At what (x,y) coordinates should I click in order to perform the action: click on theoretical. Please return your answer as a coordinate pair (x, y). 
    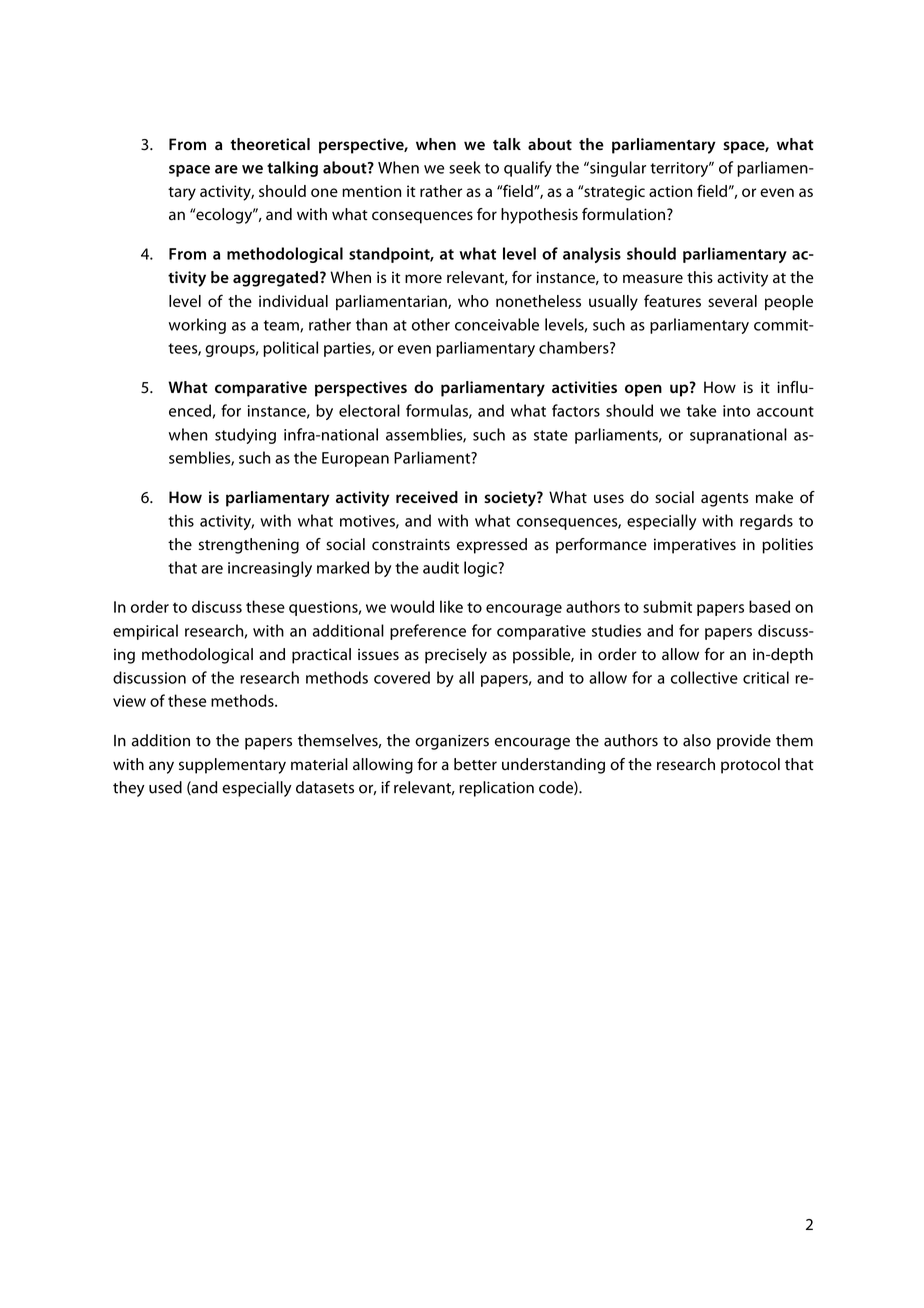
    Looking at the image, I should click on (270, 144).
